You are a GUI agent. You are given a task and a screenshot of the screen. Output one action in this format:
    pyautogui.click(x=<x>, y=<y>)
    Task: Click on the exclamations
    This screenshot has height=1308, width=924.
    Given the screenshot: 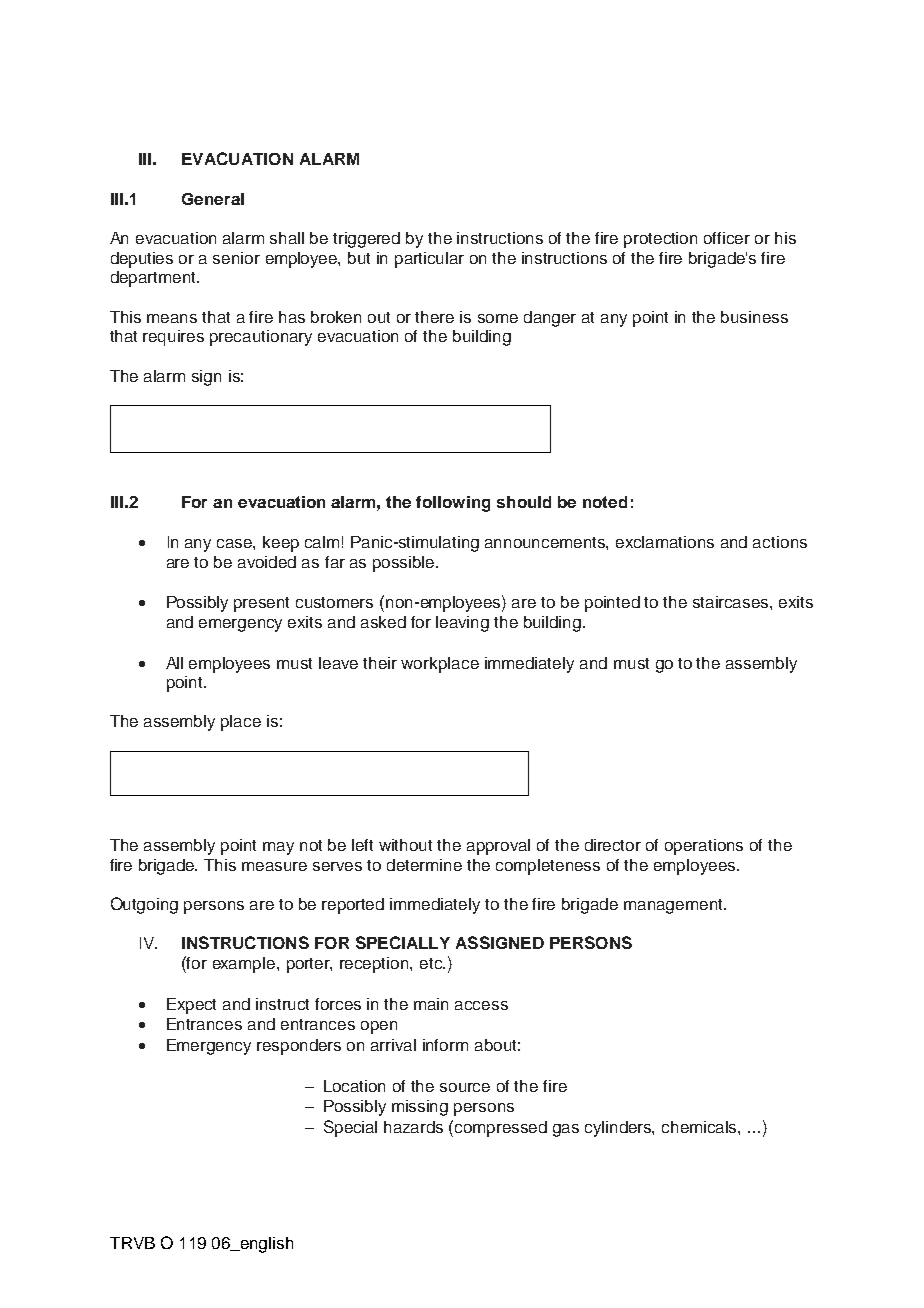 What is the action you would take?
    pyautogui.click(x=665, y=542)
